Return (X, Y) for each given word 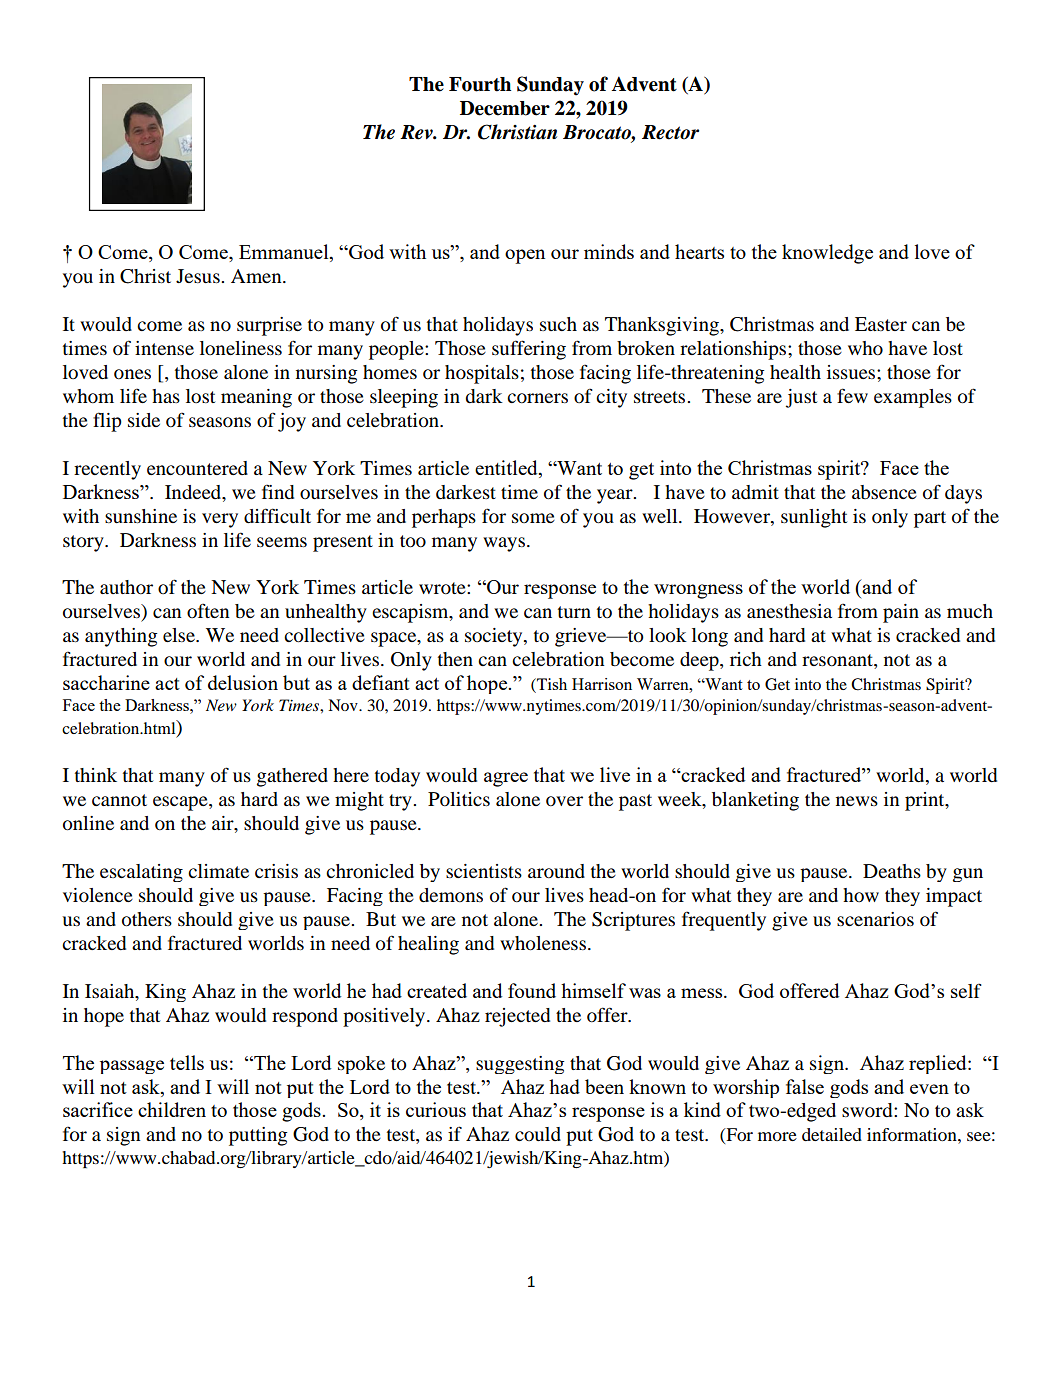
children (172, 1109)
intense (164, 348)
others (147, 919)
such (558, 324)
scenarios (875, 919)
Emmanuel (285, 253)
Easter (881, 324)
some (533, 518)
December (505, 108)
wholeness (543, 943)
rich (746, 659)
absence (884, 492)
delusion (243, 682)
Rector (670, 132)
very (220, 520)
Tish (551, 685)
